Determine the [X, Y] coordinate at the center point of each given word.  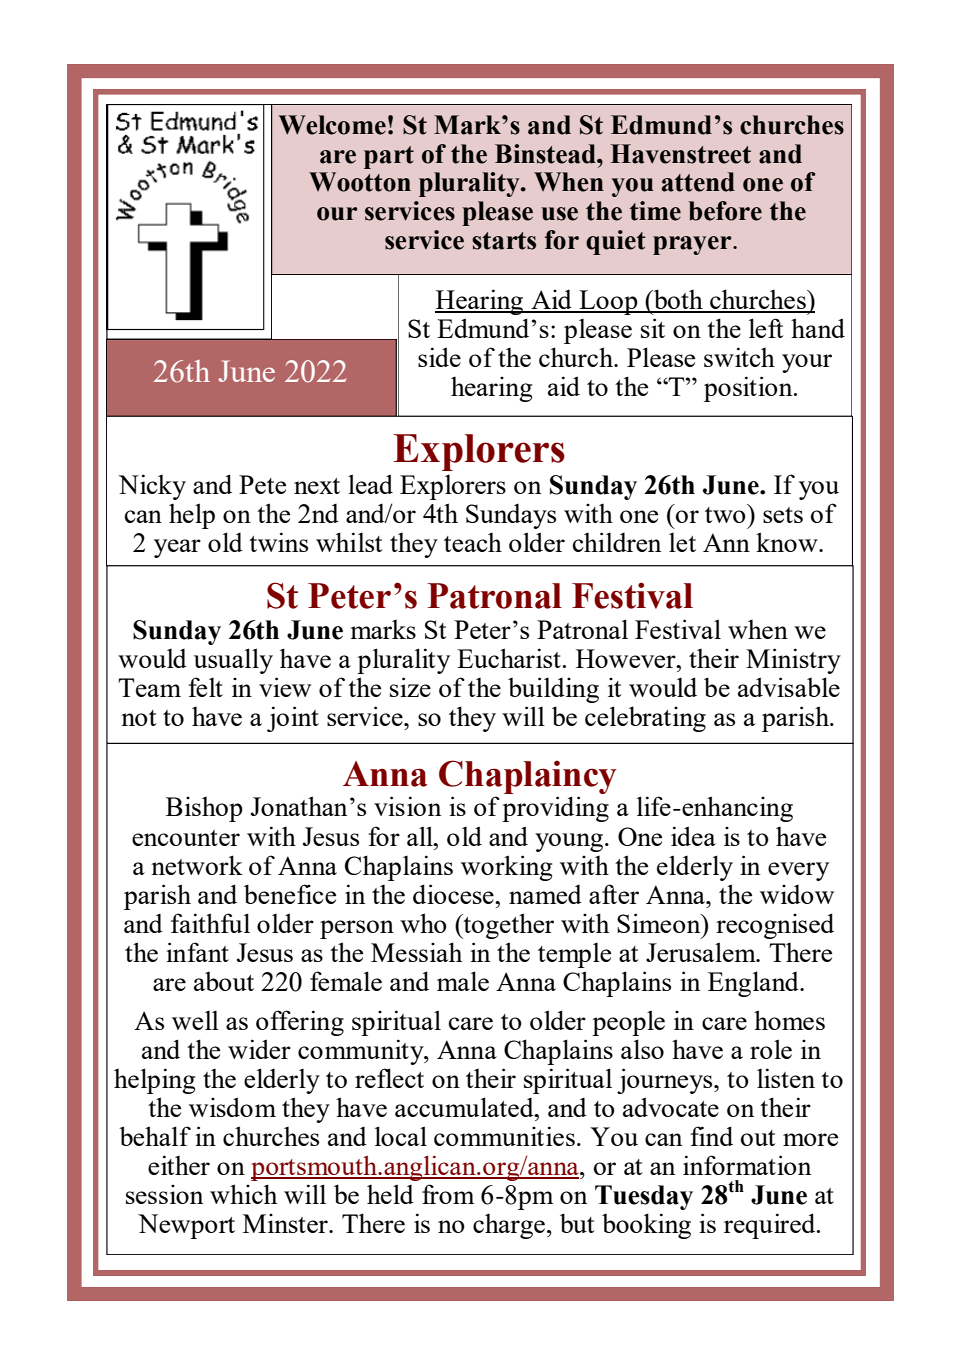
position [749, 389]
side [439, 357]
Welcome [332, 125]
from [448, 1194]
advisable [789, 687]
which [243, 1194]
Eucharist [509, 658]
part [389, 157]
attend [698, 182]
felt [206, 687]
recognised [775, 926]
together [507, 926]
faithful [210, 923]
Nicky [152, 487]
